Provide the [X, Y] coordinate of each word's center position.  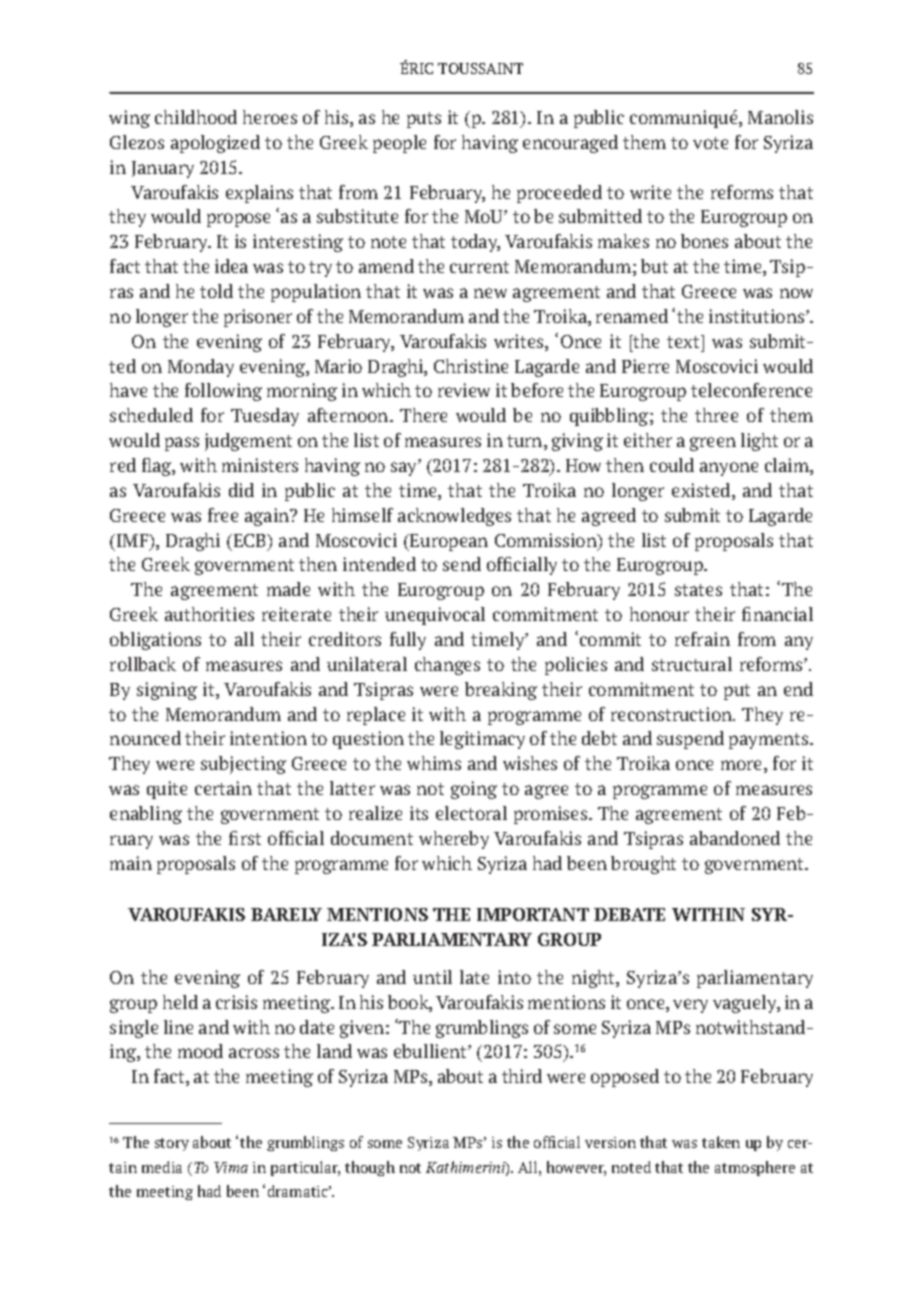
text [684, 341]
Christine [471, 366]
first [245, 838]
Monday [201, 368]
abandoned [735, 838]
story [172, 1144]
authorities [209, 614]
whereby [454, 840]
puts [424, 120]
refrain [702, 639]
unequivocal [435, 616]
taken [721, 1142]
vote [710, 143]
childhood [196, 117]
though [370, 1168]
